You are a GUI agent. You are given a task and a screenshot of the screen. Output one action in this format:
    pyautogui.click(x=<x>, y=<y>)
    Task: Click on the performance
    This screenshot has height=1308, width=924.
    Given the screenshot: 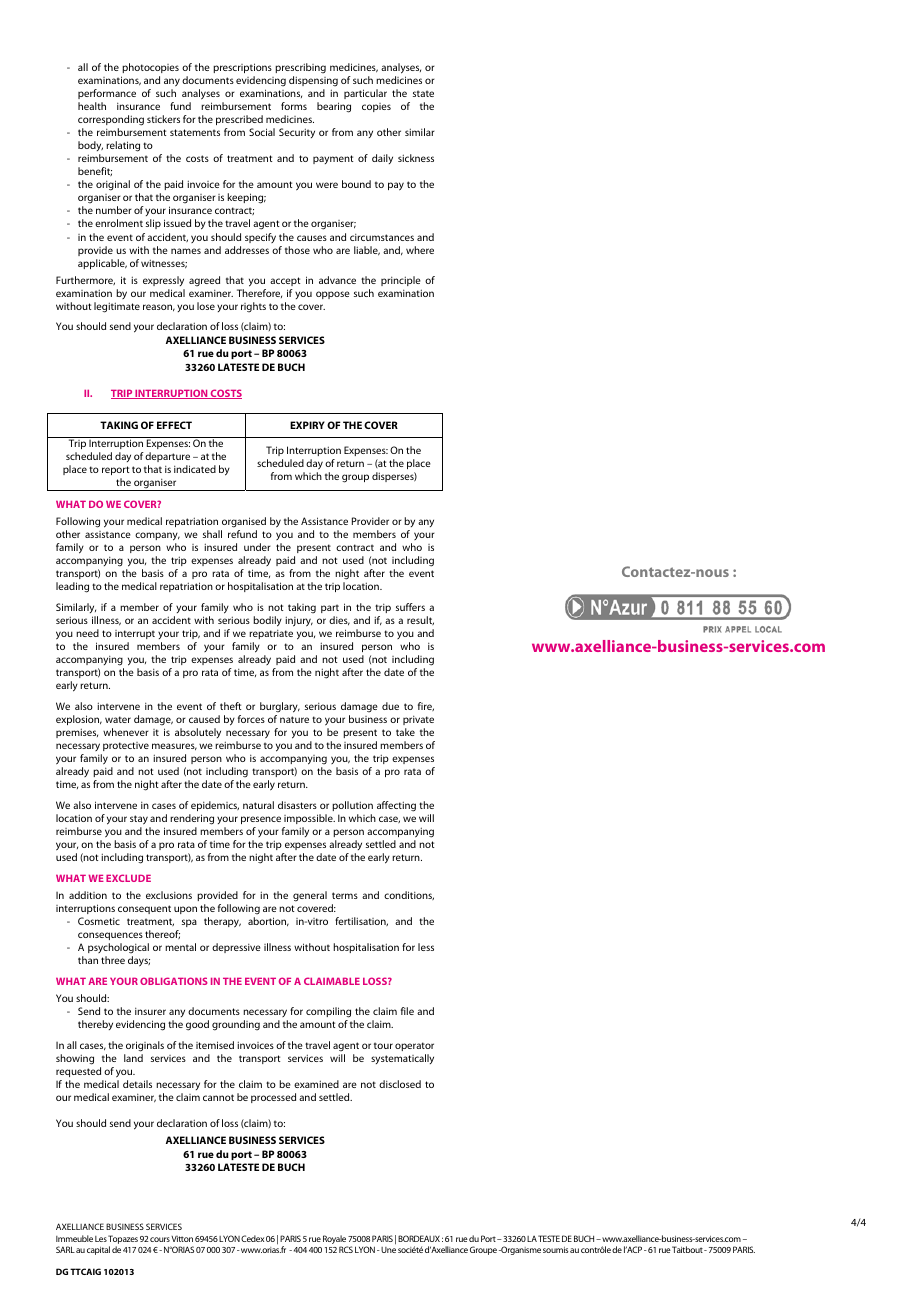 What is the action you would take?
    pyautogui.click(x=107, y=94)
